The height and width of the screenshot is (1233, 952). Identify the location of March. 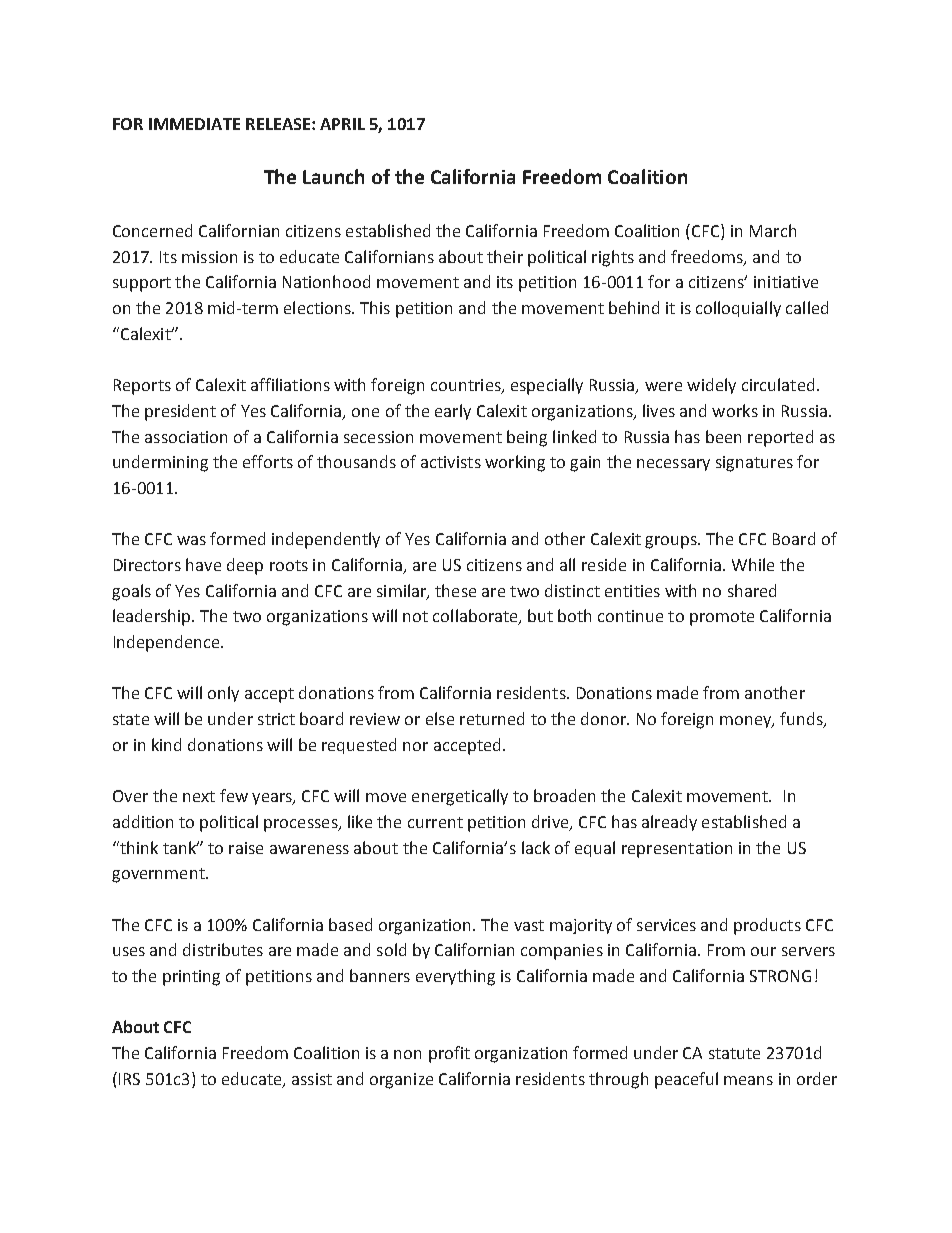
(773, 230).
